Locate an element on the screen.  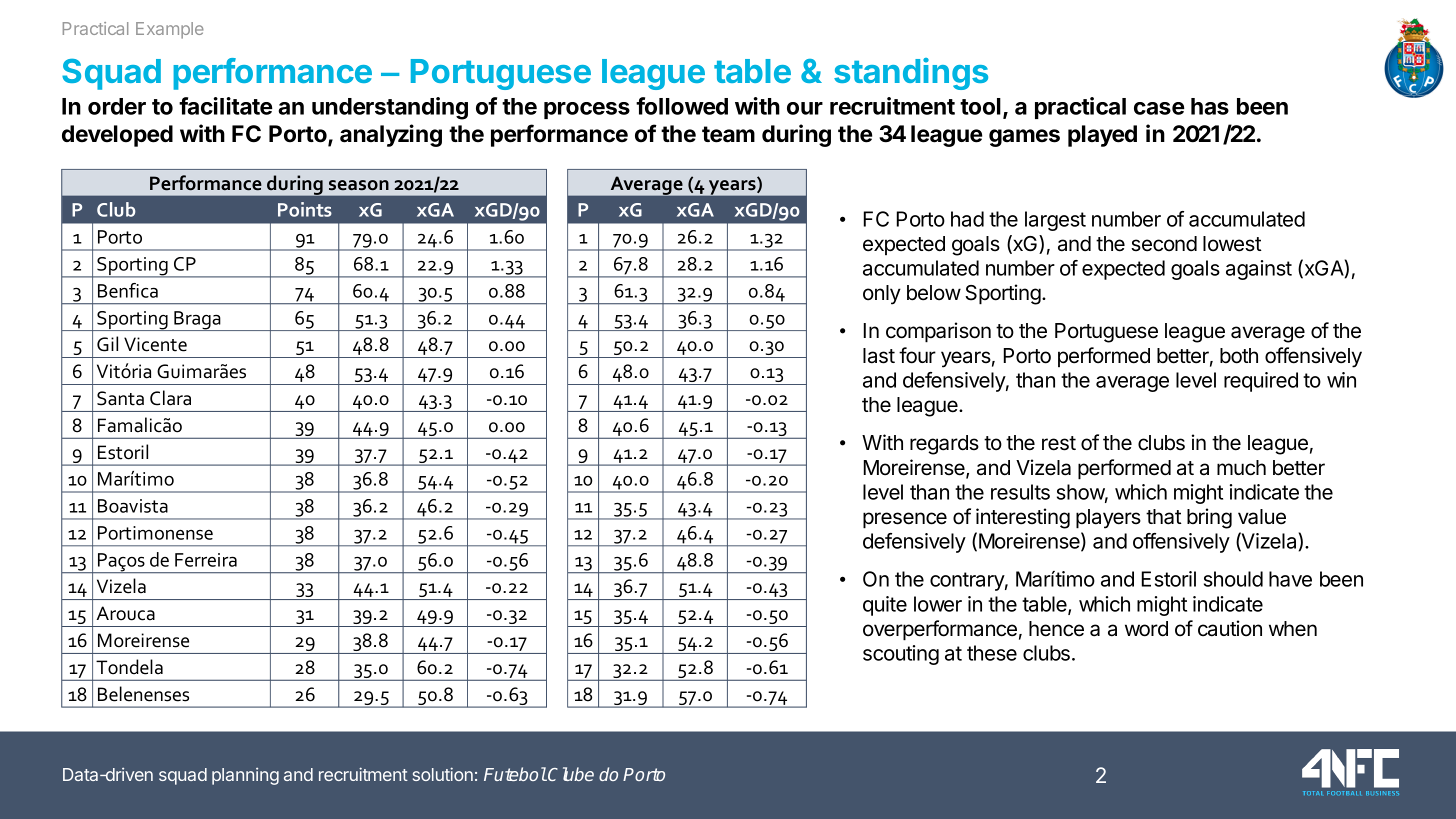
quite is located at coordinates (885, 606).
